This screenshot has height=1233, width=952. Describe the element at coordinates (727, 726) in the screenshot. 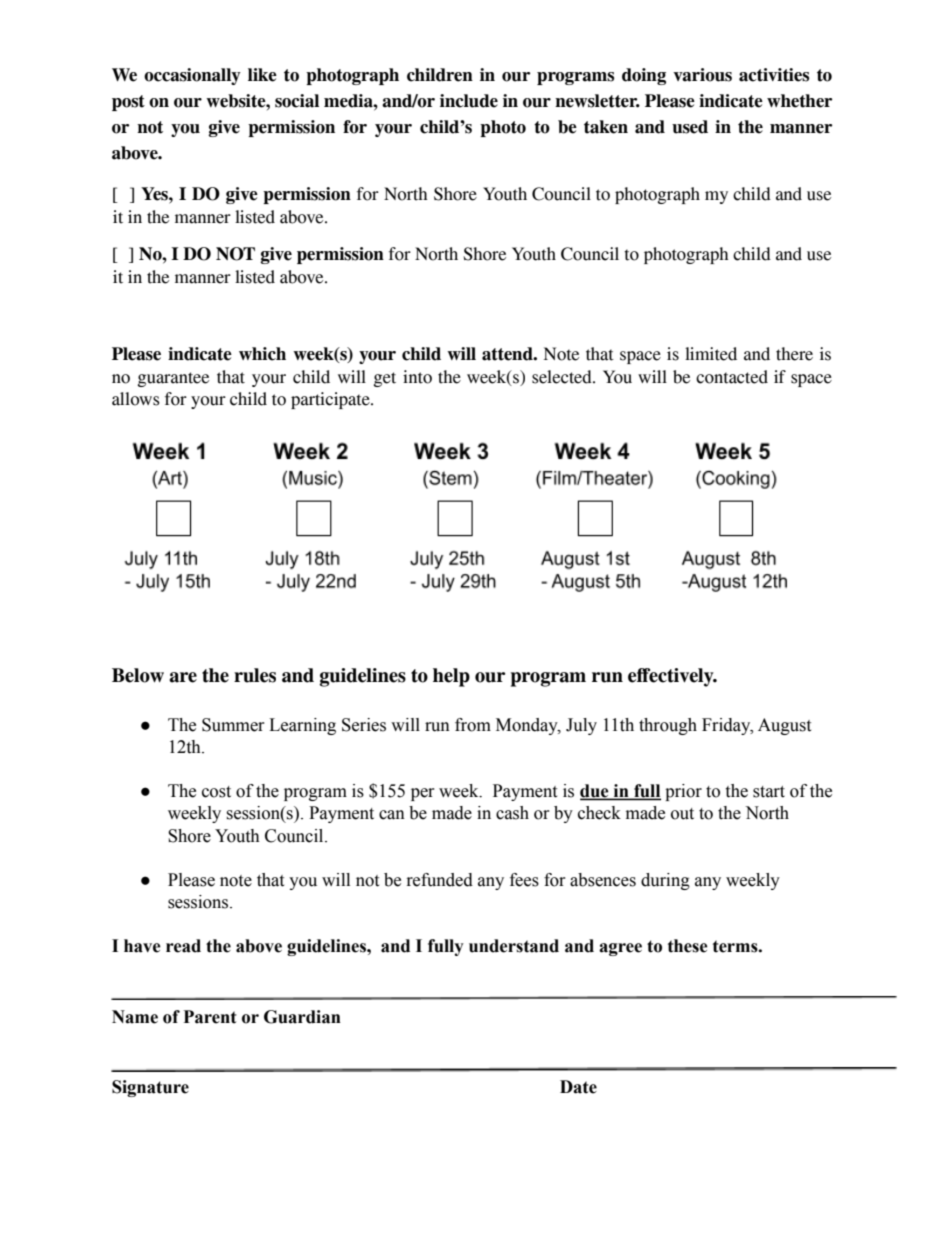

I see `Friday` at that location.
